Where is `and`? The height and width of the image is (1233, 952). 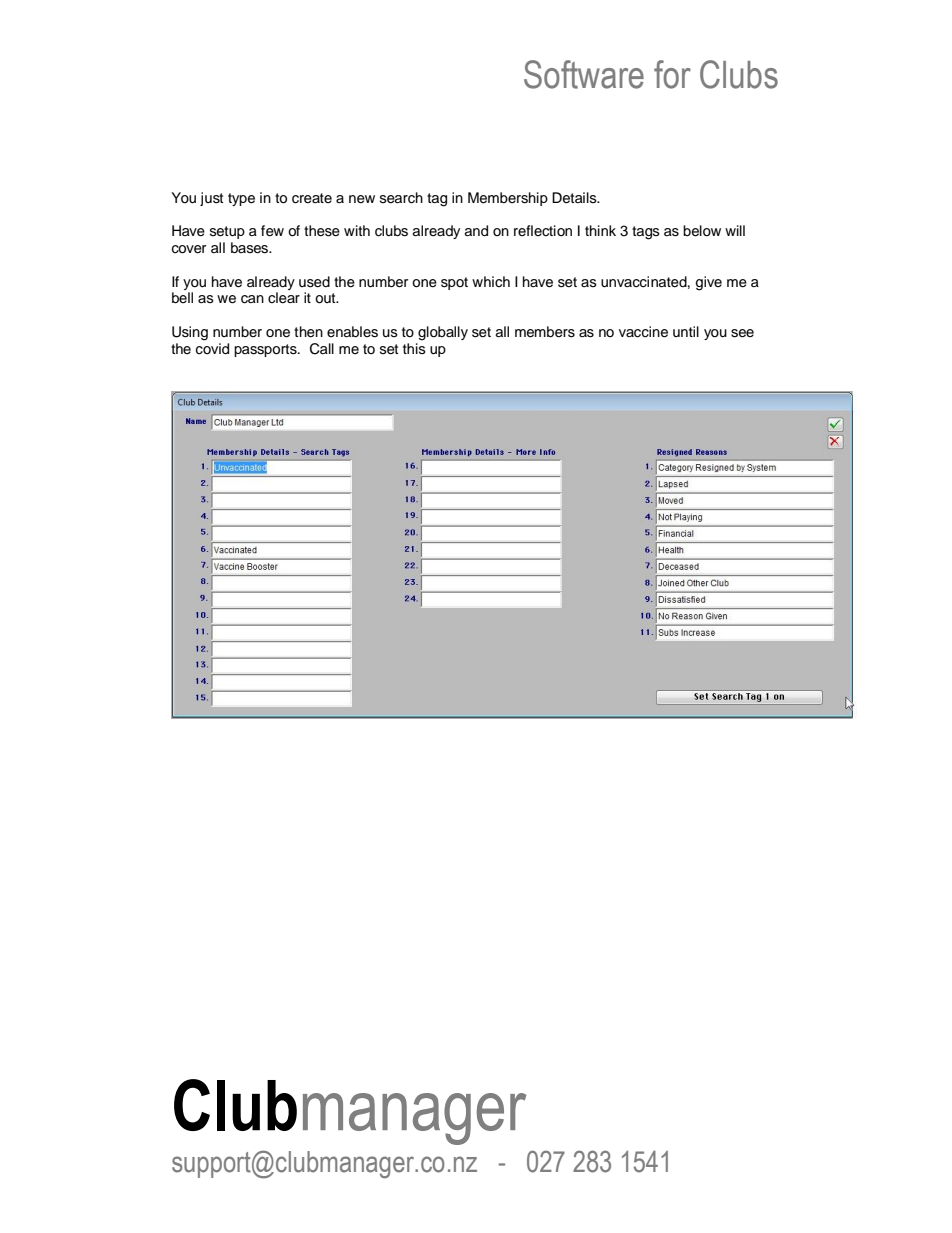
and is located at coordinates (476, 231).
